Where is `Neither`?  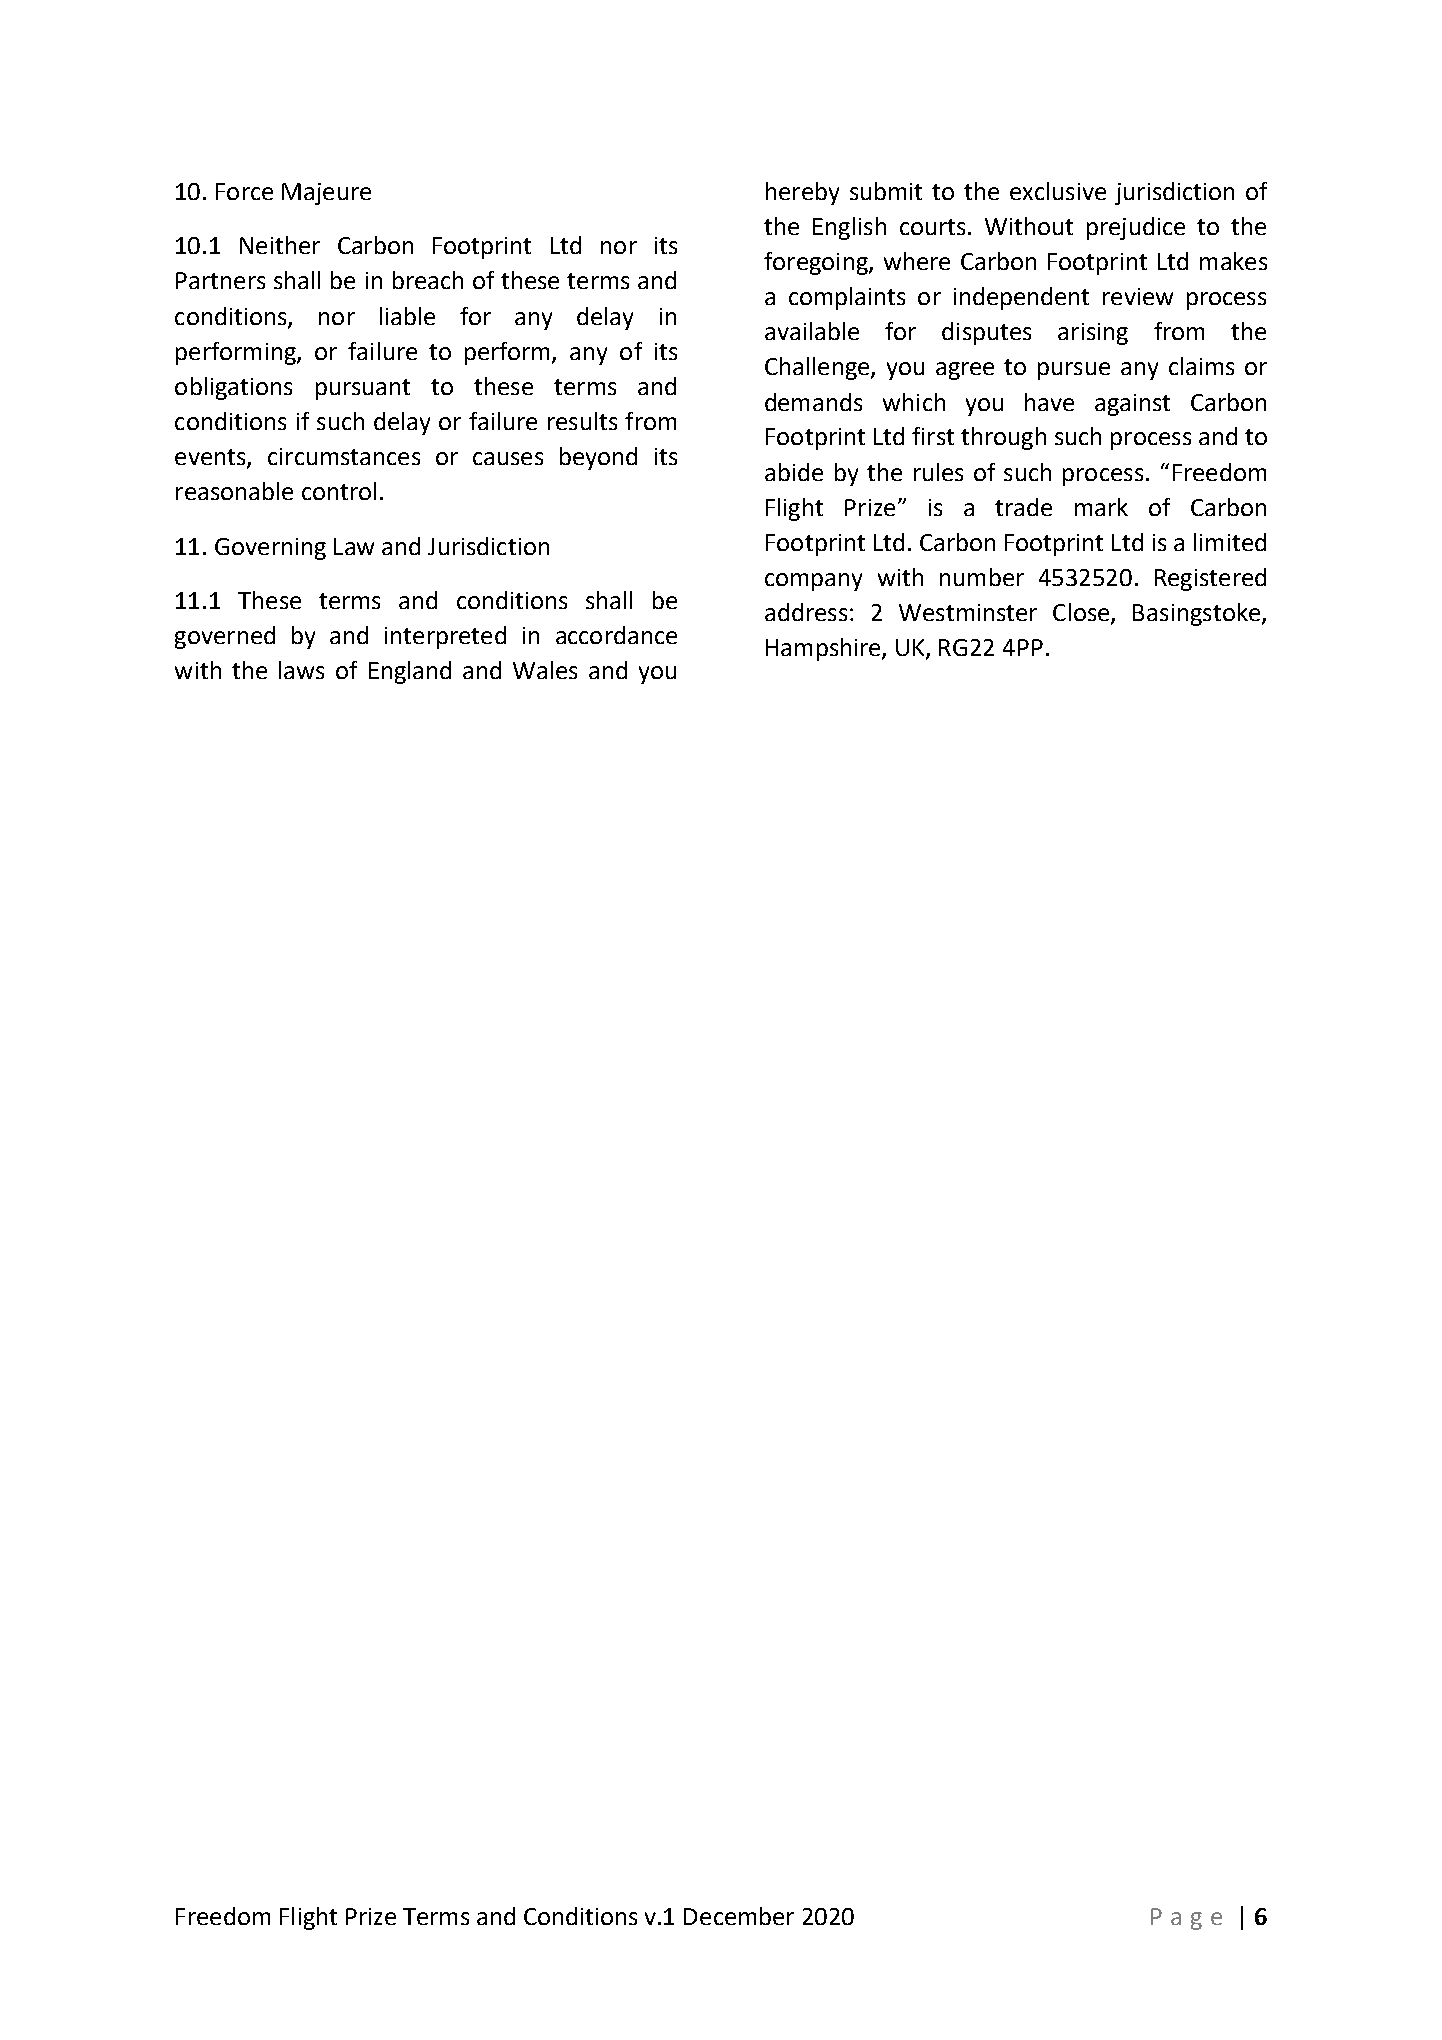 Neither is located at coordinates (280, 245).
